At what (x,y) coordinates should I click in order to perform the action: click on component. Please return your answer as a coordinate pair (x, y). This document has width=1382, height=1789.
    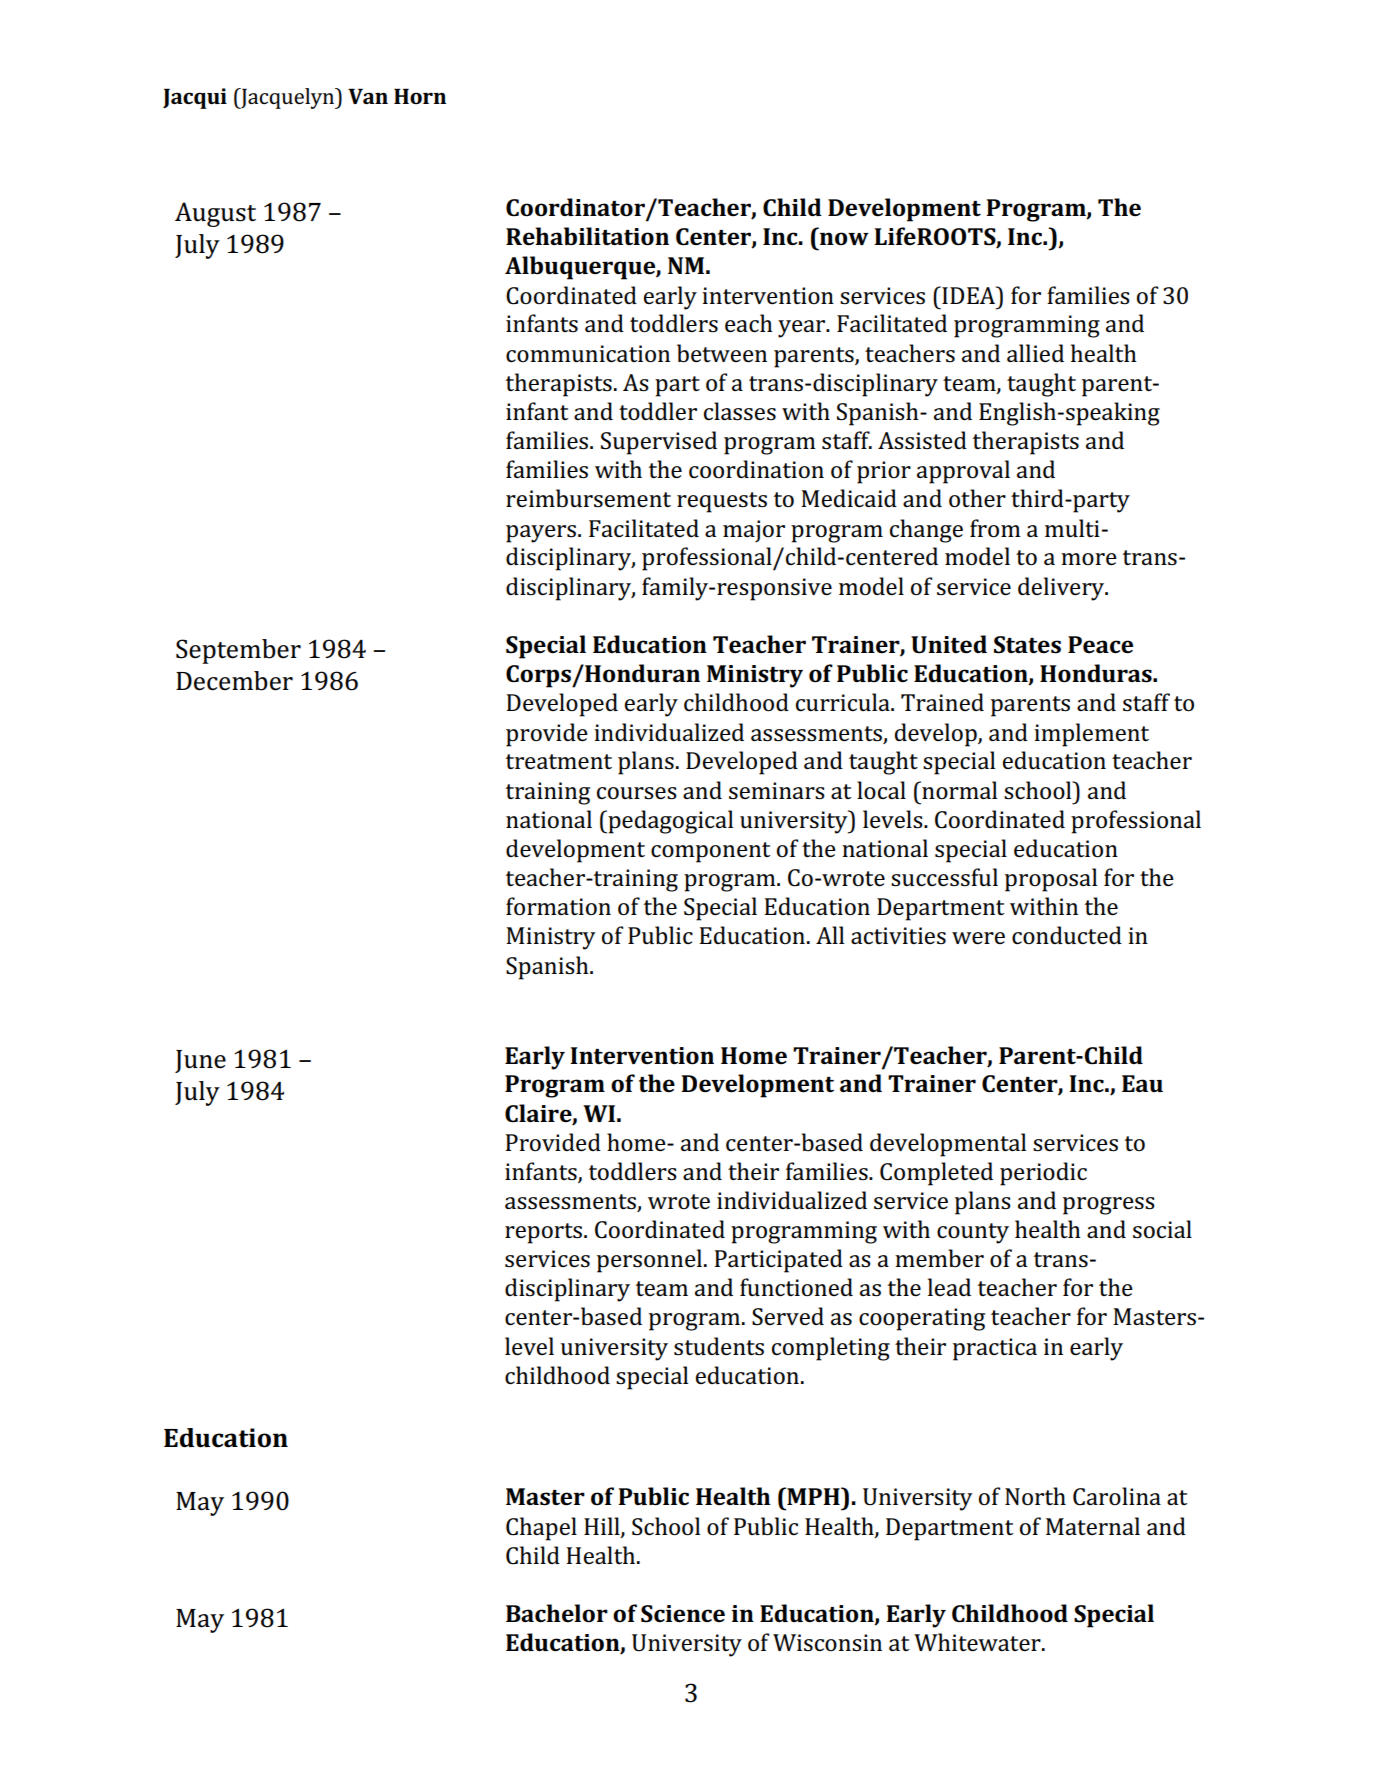
    Looking at the image, I should click on (710, 852).
